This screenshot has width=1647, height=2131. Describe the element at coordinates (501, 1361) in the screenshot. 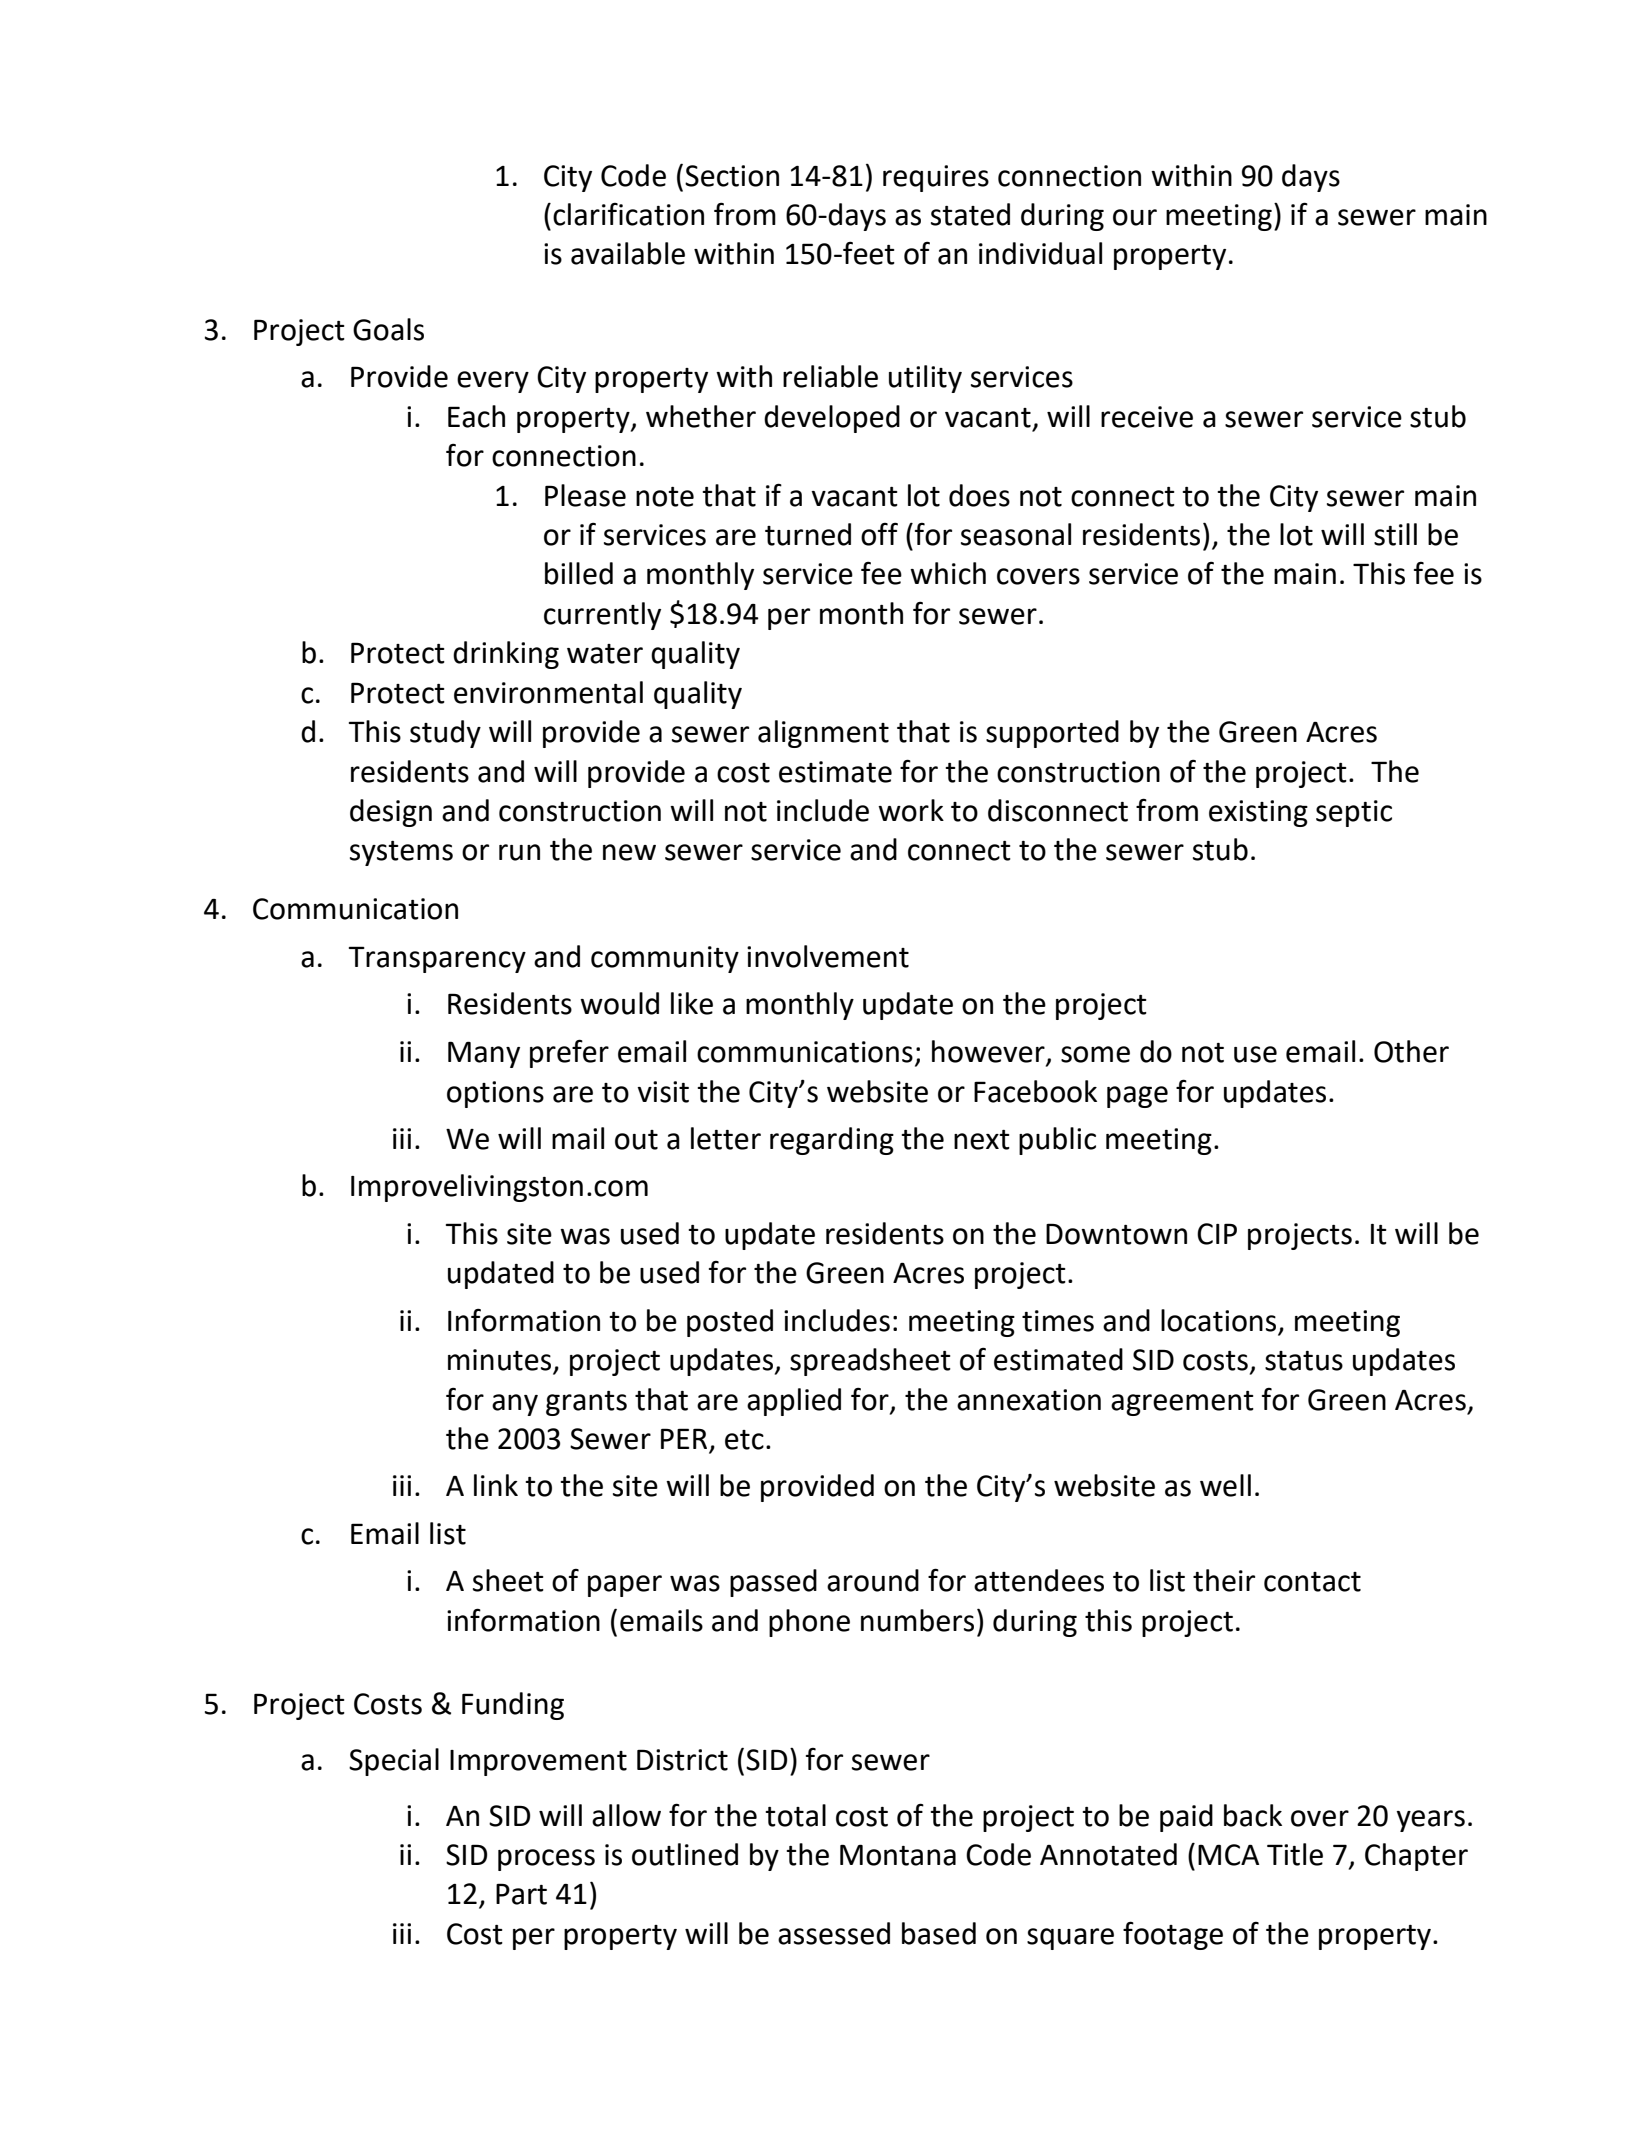

I see `minutes` at that location.
